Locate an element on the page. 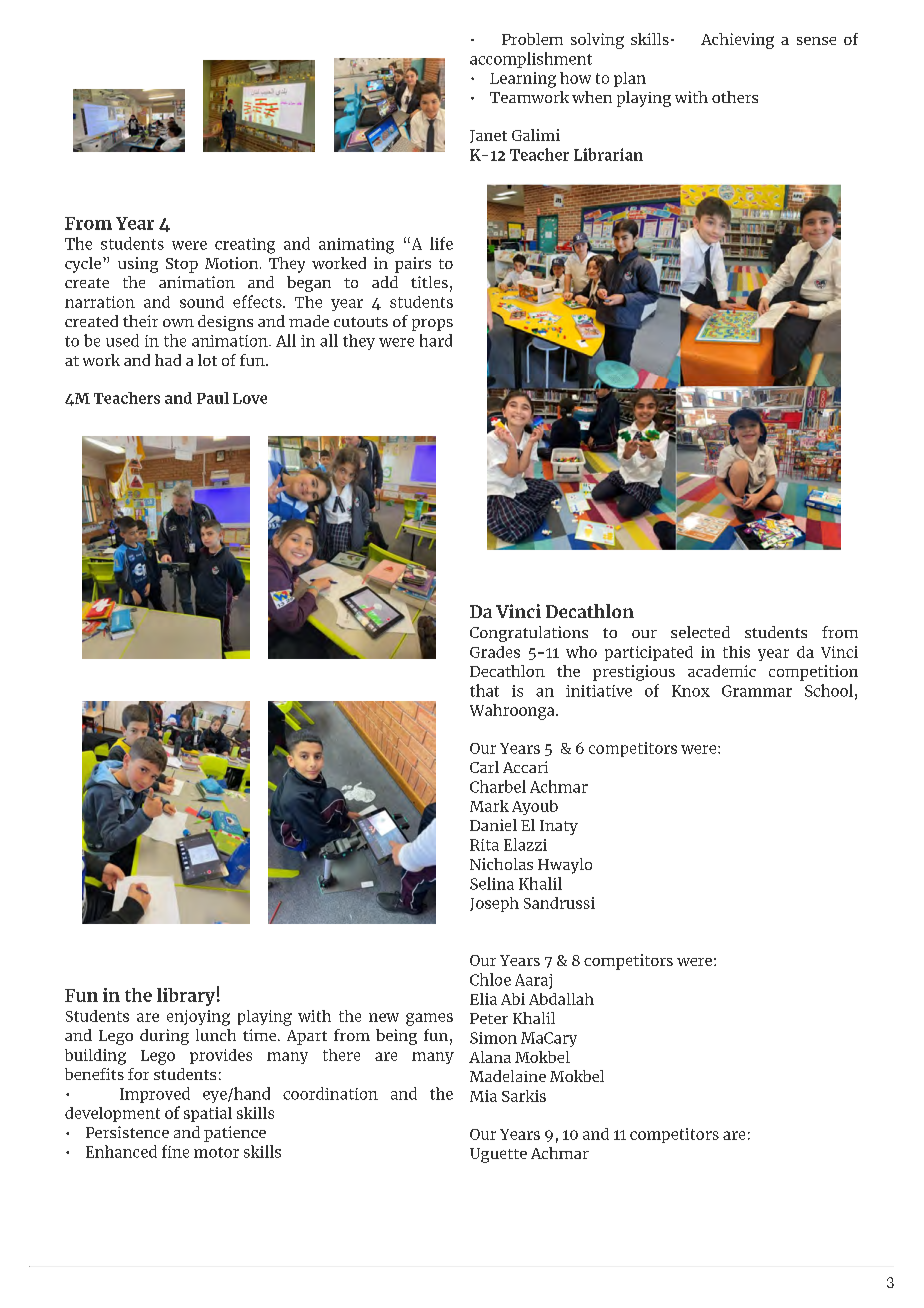 The width and height of the image is (924, 1308). Learning is located at coordinates (523, 80).
